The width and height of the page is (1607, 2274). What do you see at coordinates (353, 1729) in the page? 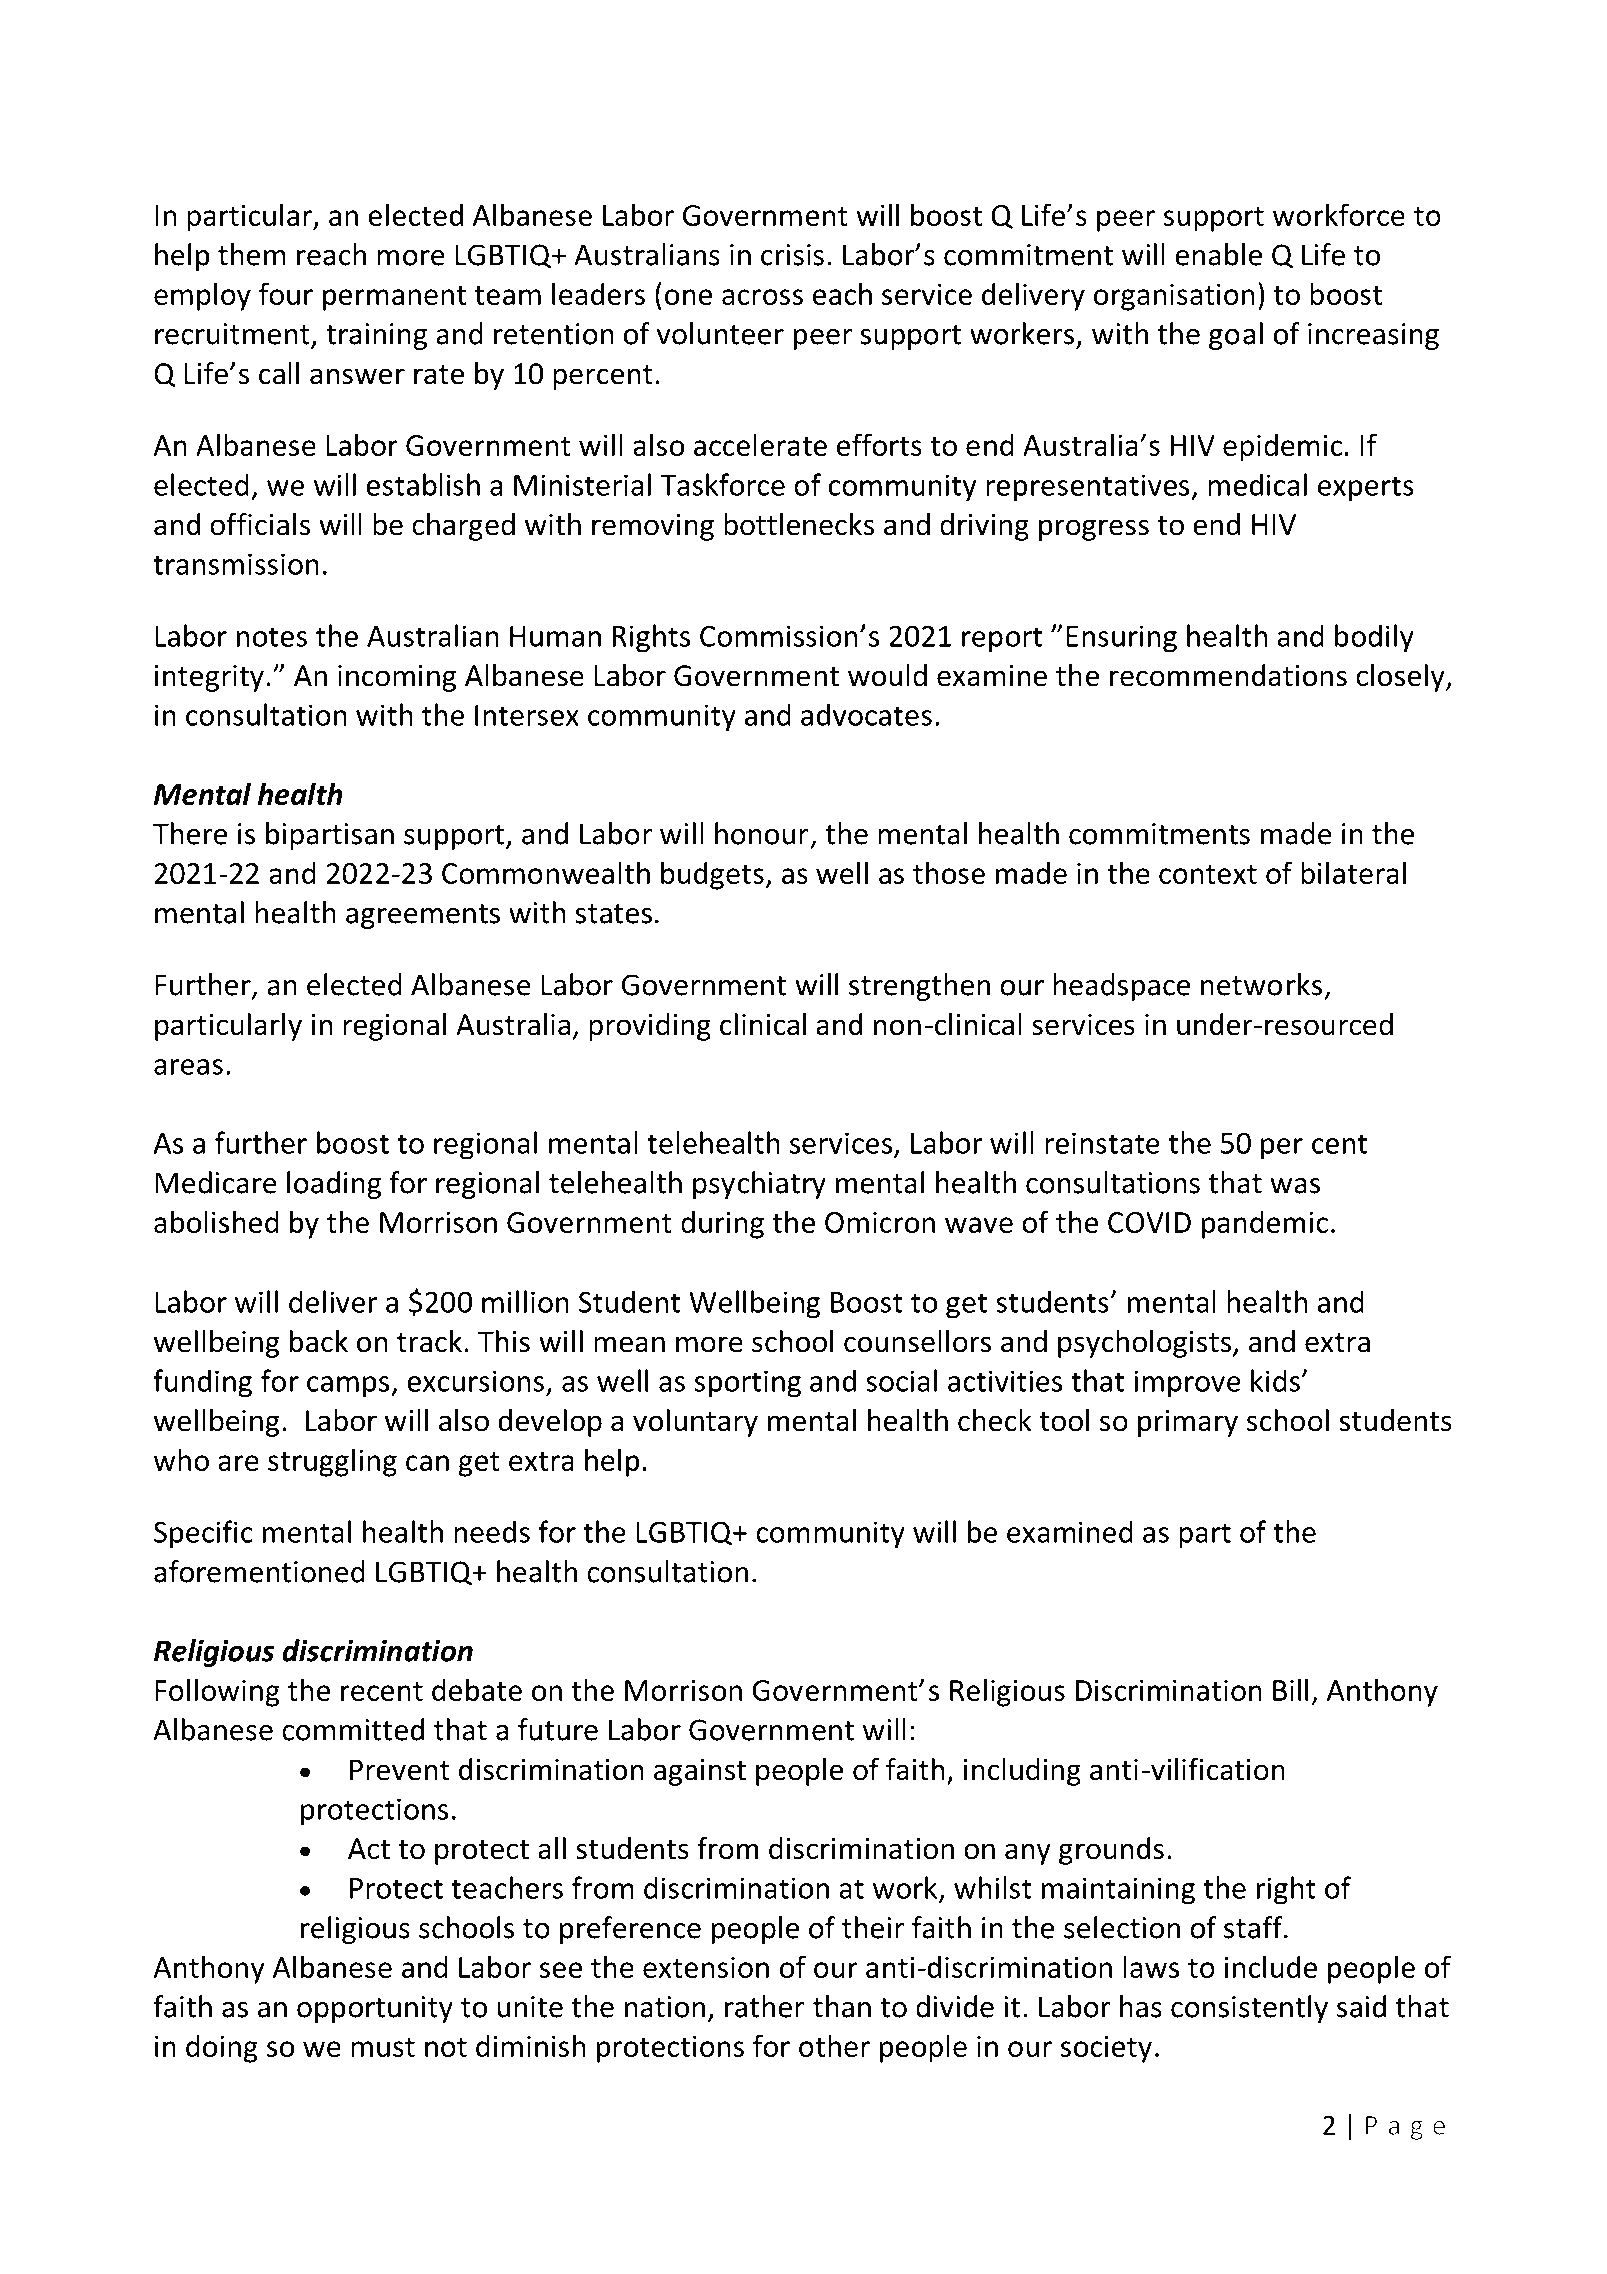
I see `committed` at bounding box center [353, 1729].
